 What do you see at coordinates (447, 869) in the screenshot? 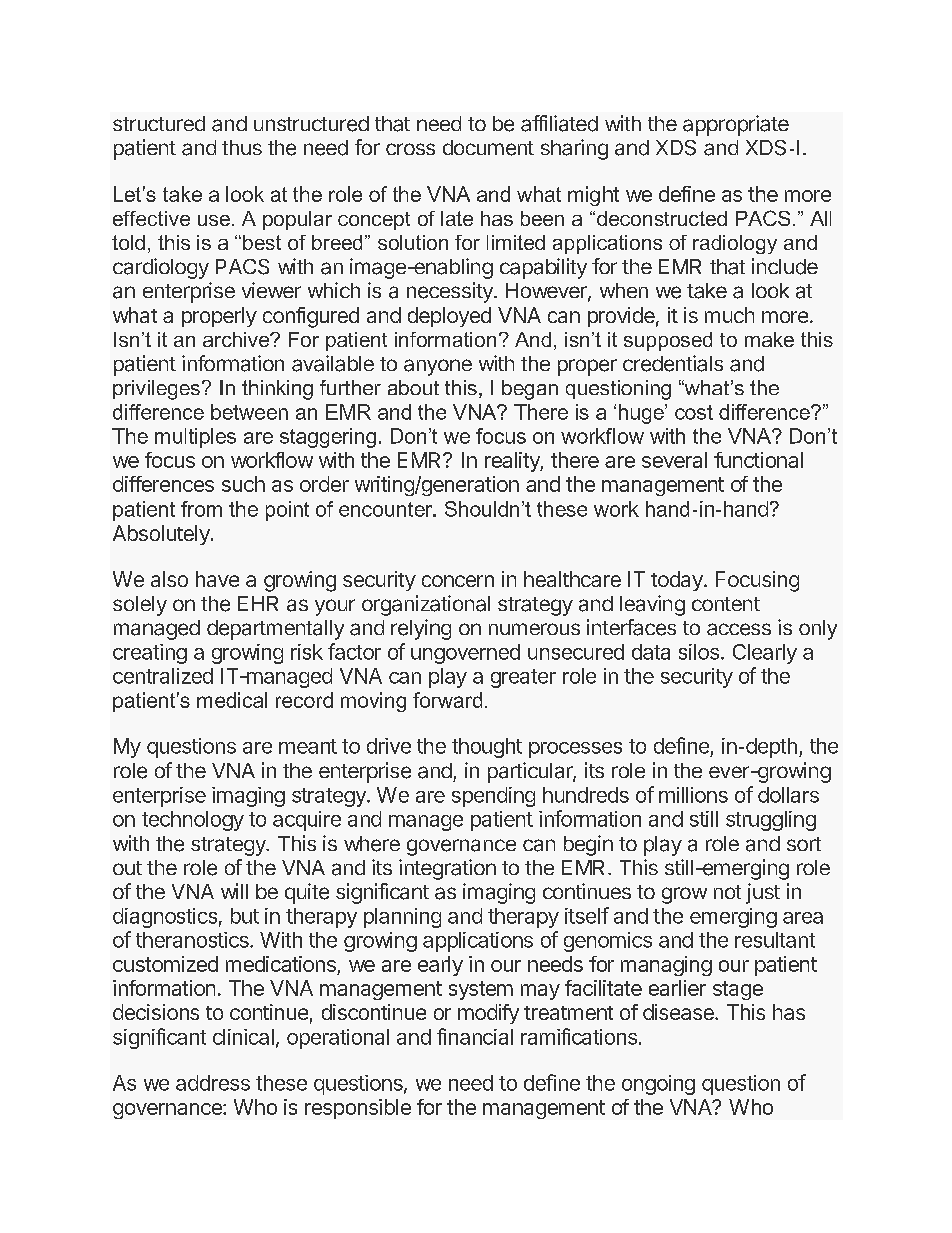
I see `integration` at bounding box center [447, 869].
